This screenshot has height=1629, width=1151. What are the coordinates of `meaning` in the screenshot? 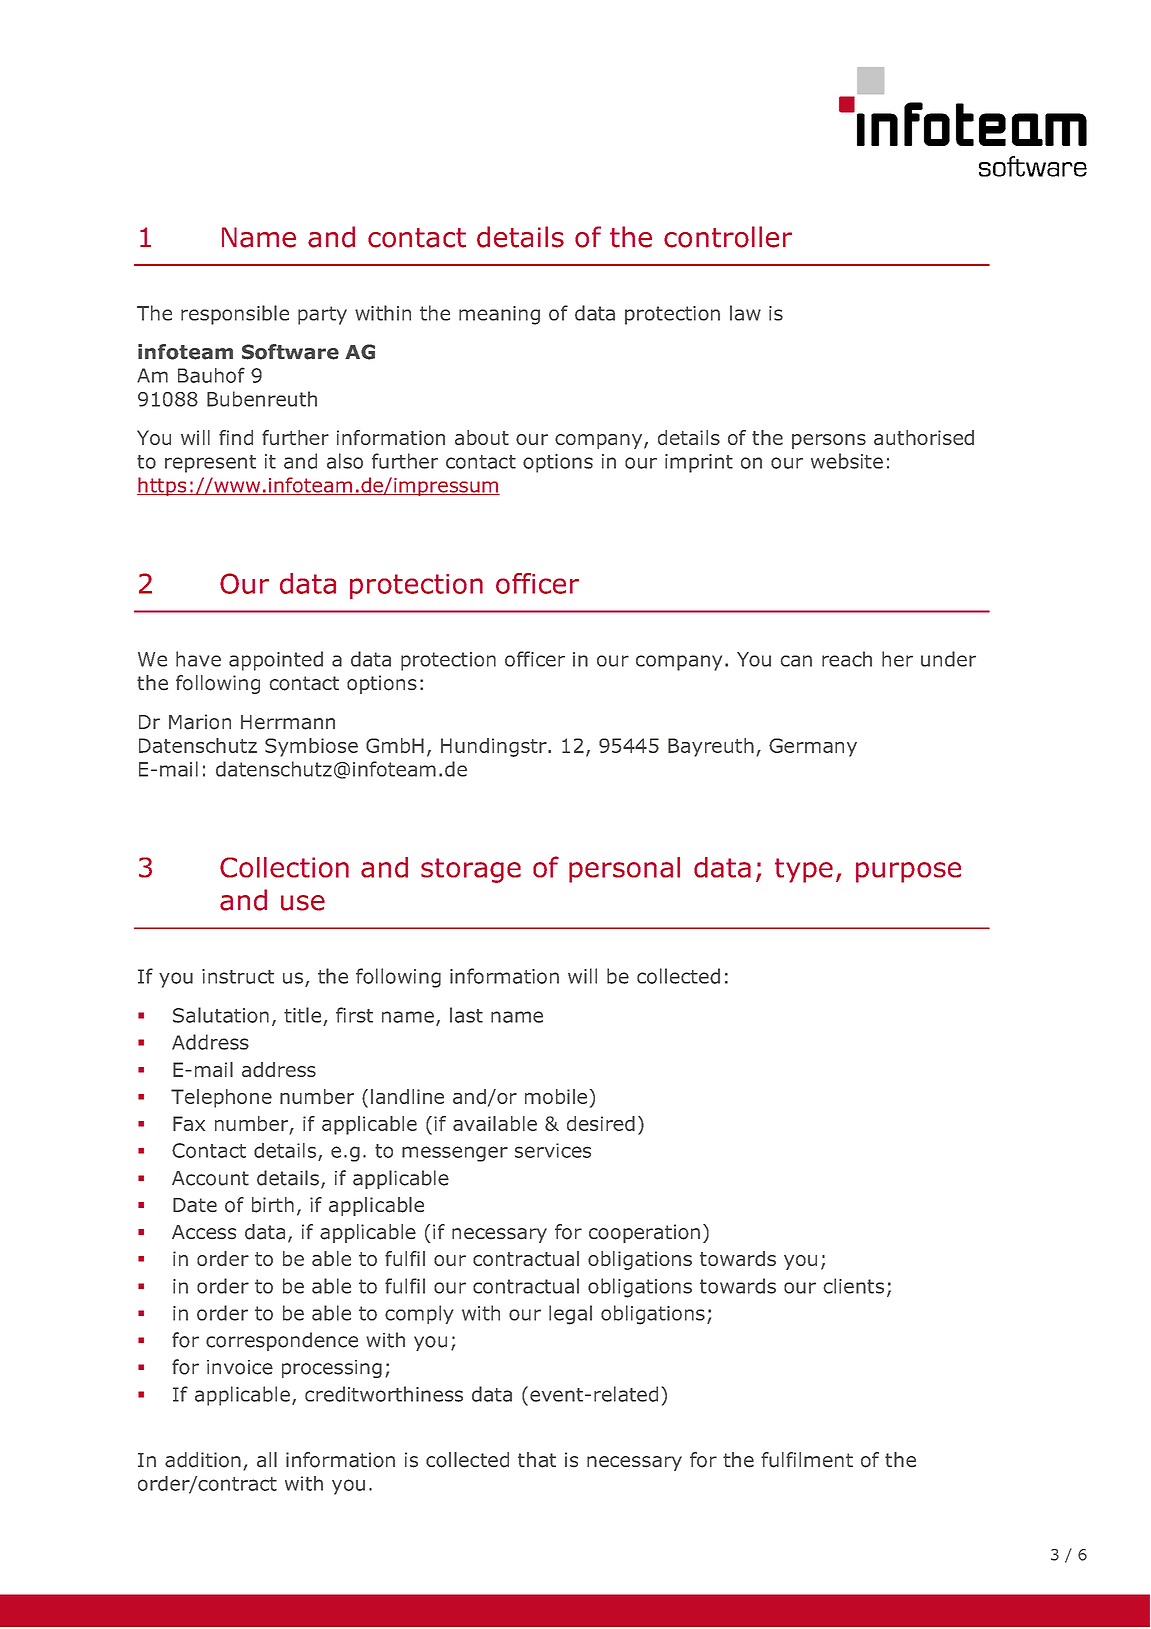 It's located at (499, 315).
